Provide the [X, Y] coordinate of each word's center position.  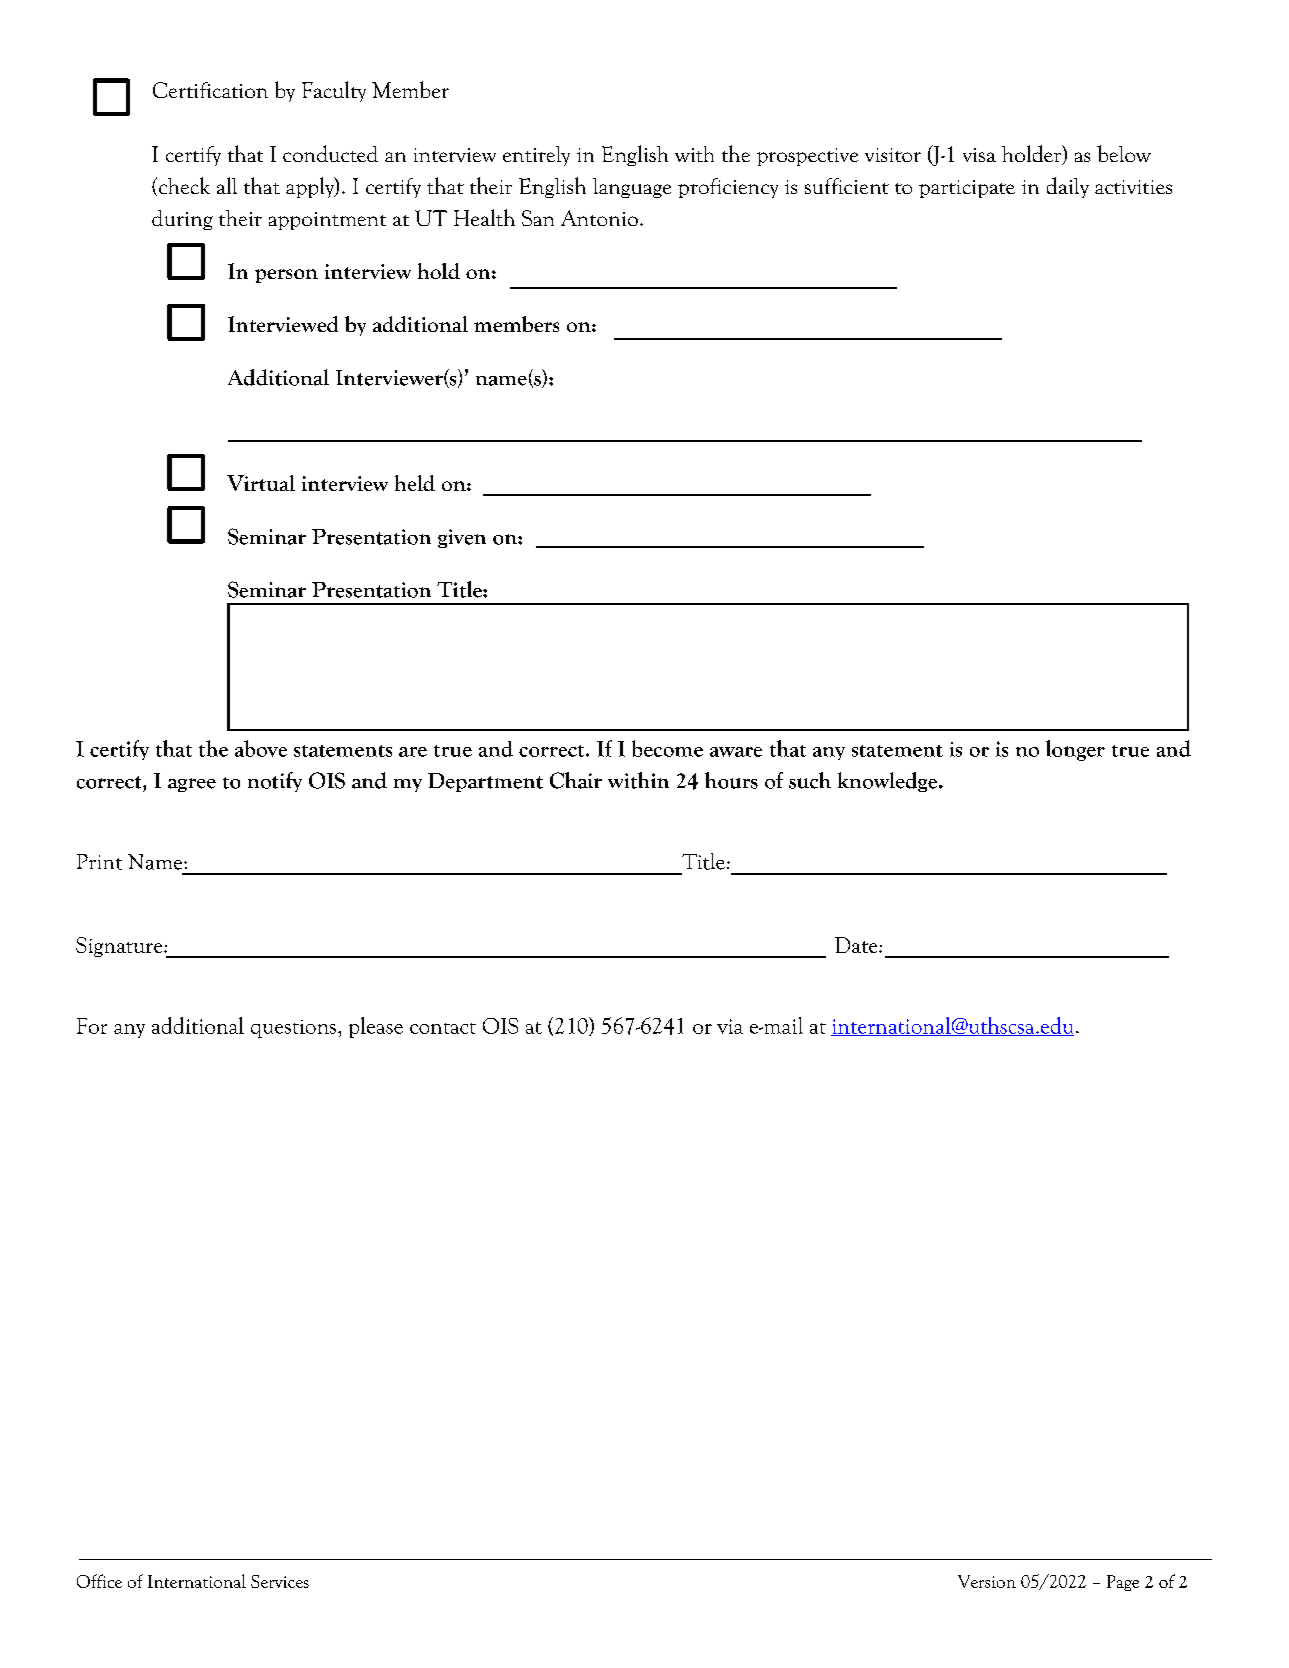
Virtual [261, 483]
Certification [210, 90]
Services [280, 1581]
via [730, 1026]
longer [1075, 750]
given [462, 538]
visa [979, 155]
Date [857, 945]
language [632, 188]
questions [293, 1029]
